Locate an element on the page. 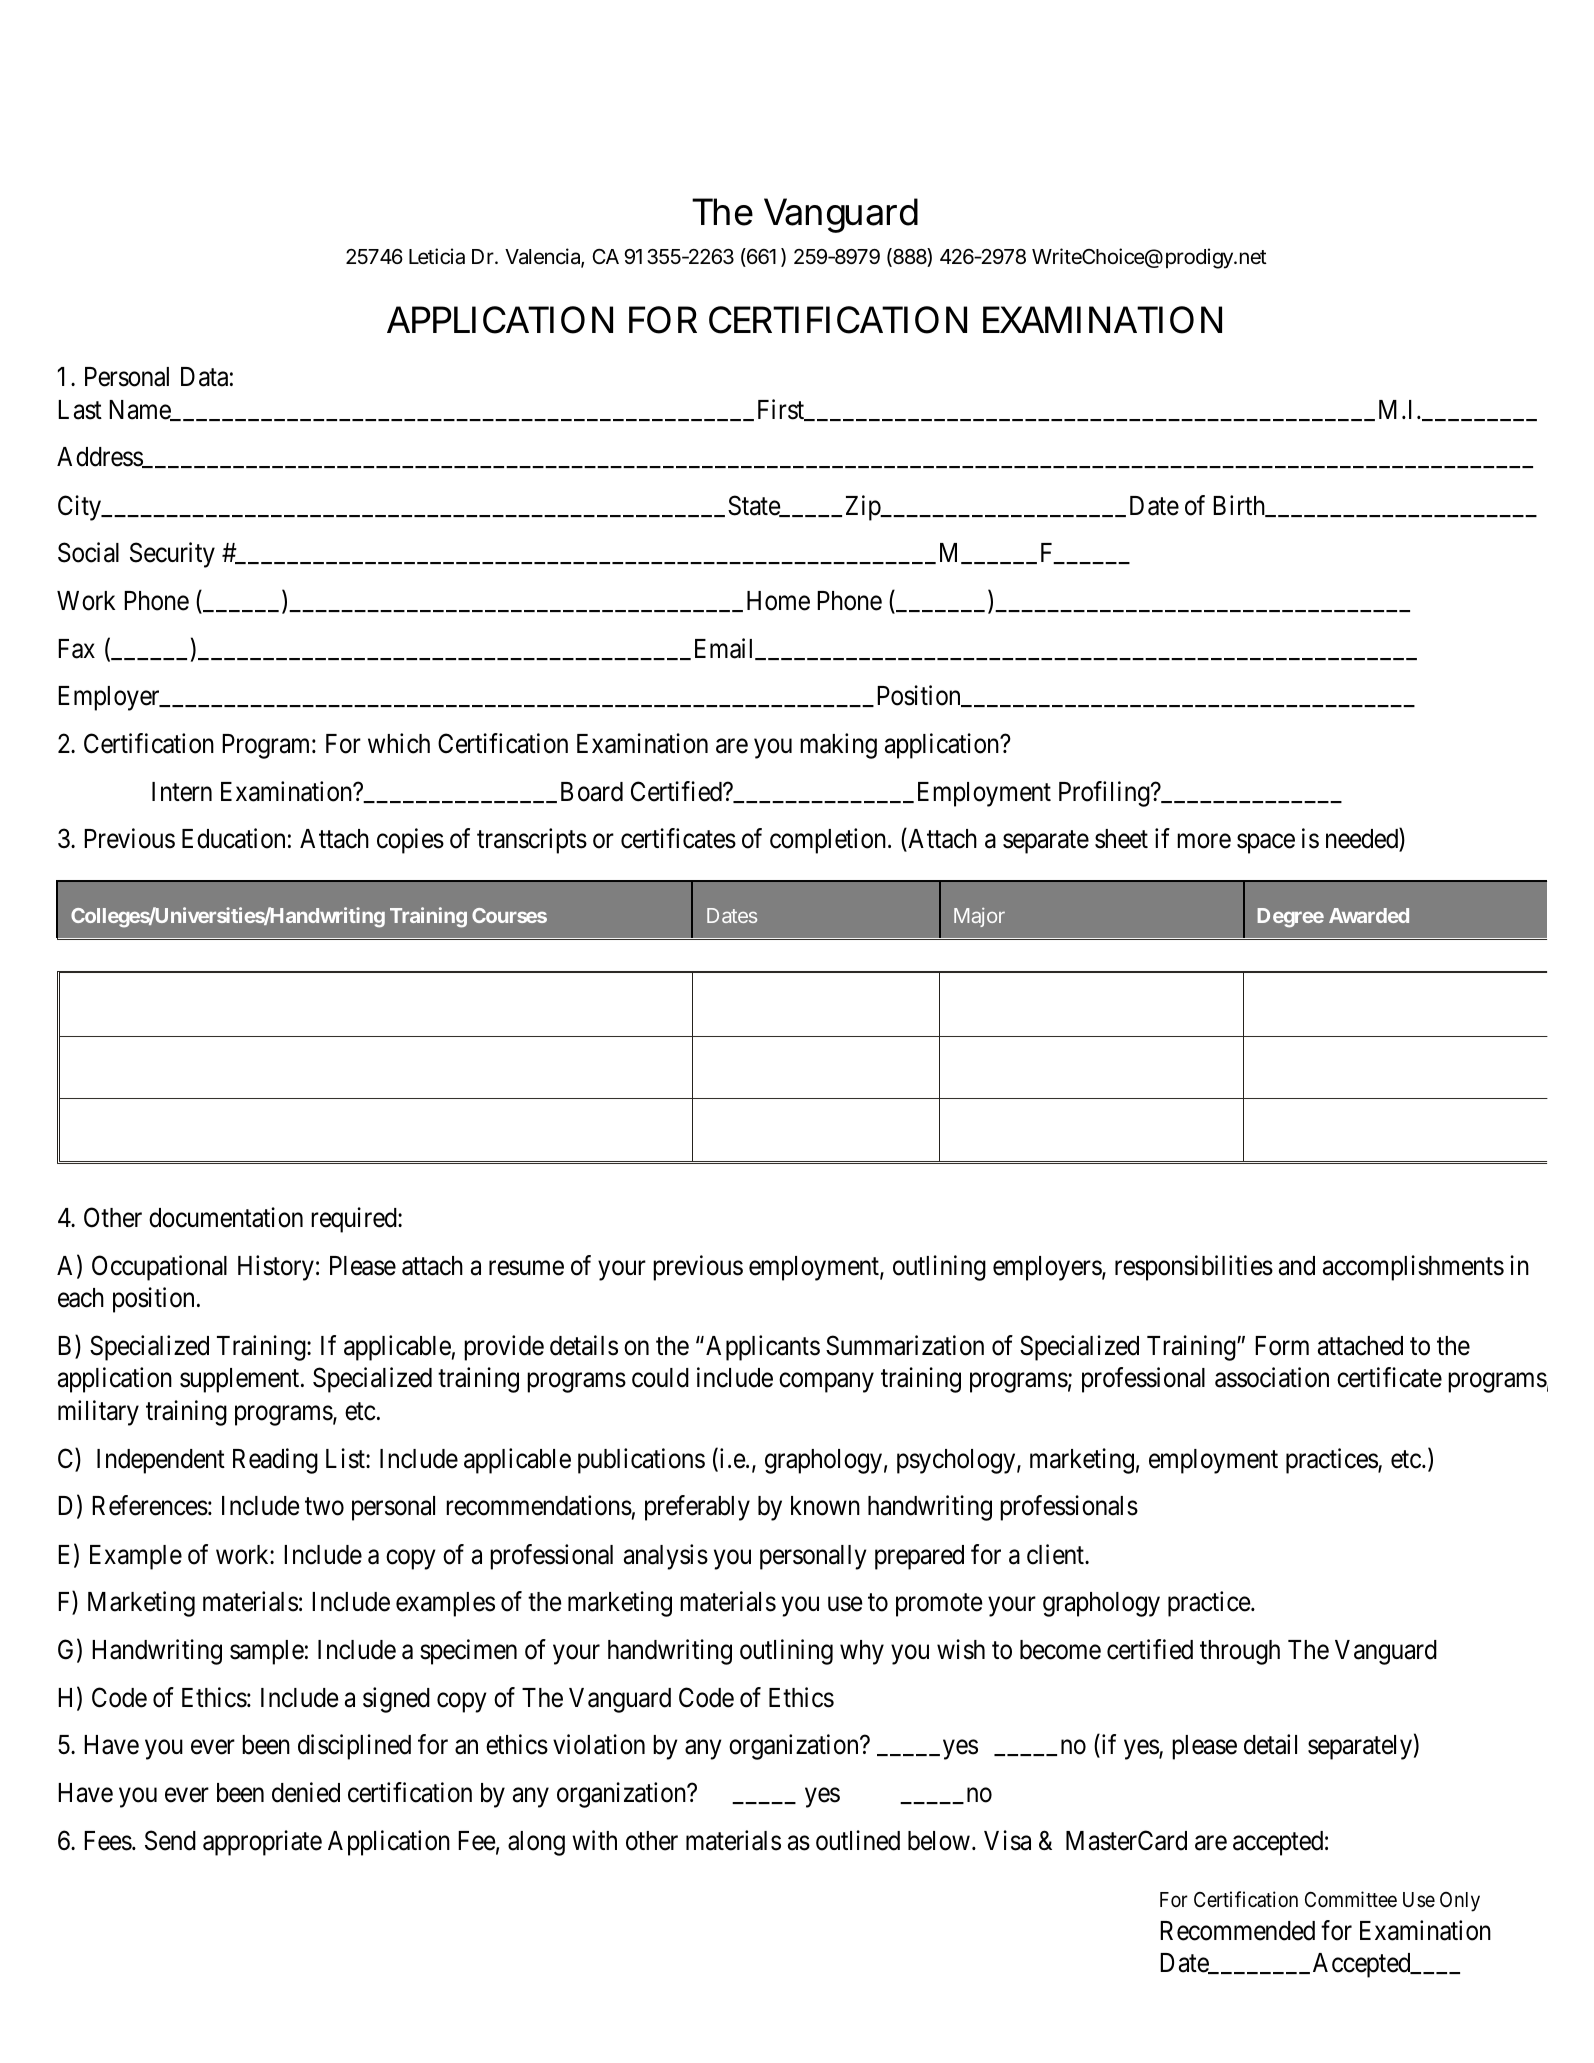 This page has height=2063, width=1594. appropriate is located at coordinates (262, 1843).
